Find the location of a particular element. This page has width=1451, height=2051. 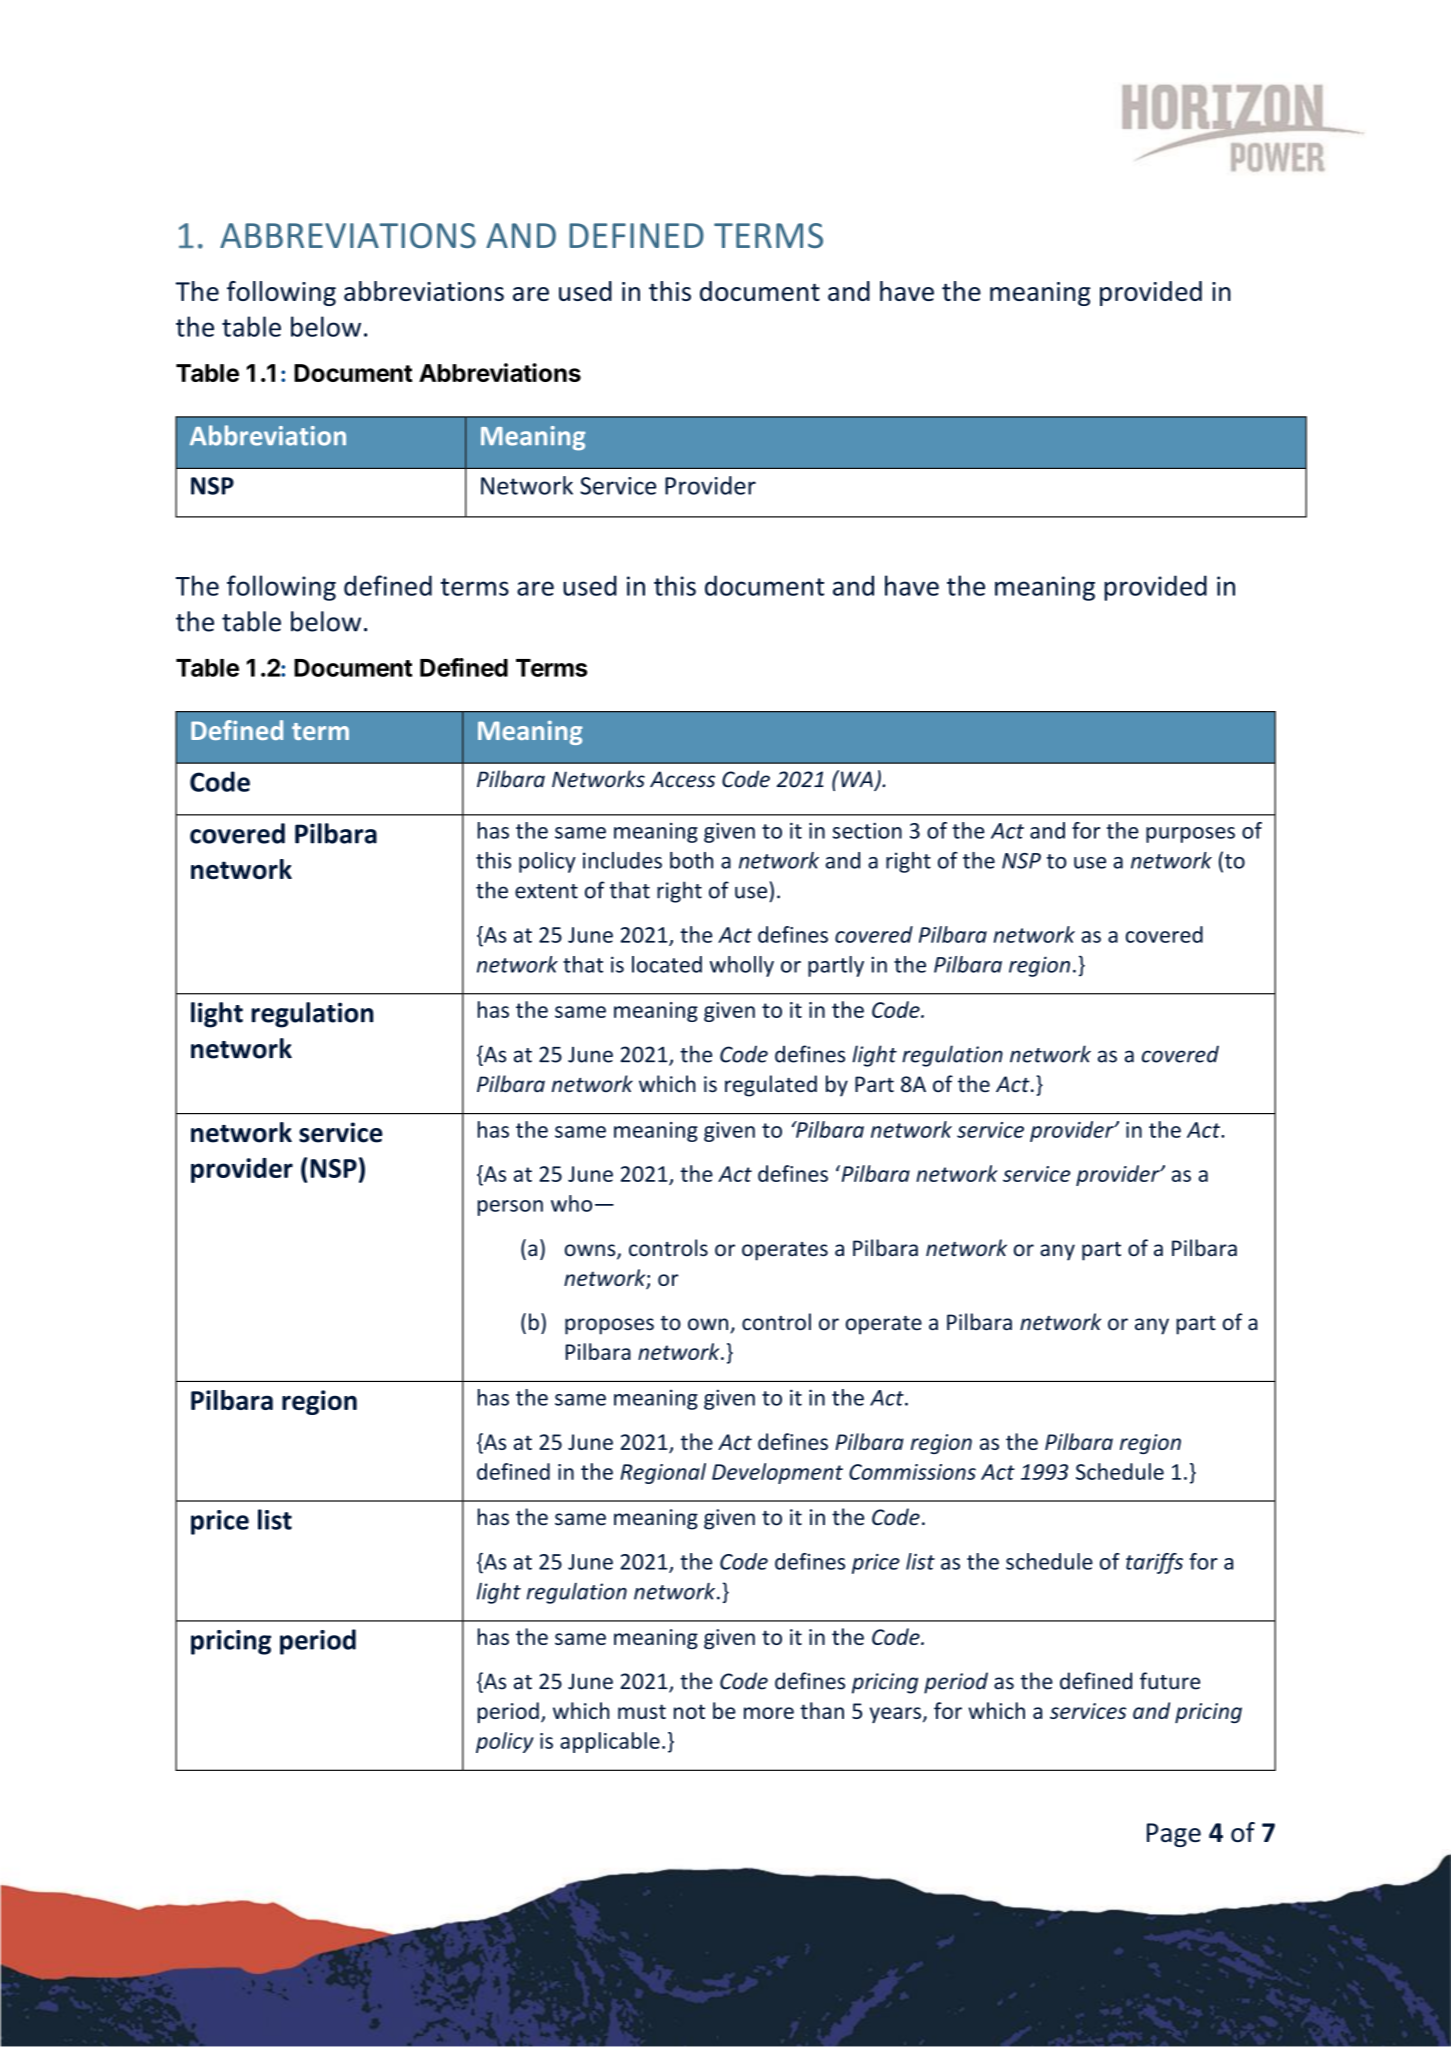

Commissions is located at coordinates (912, 1472).
